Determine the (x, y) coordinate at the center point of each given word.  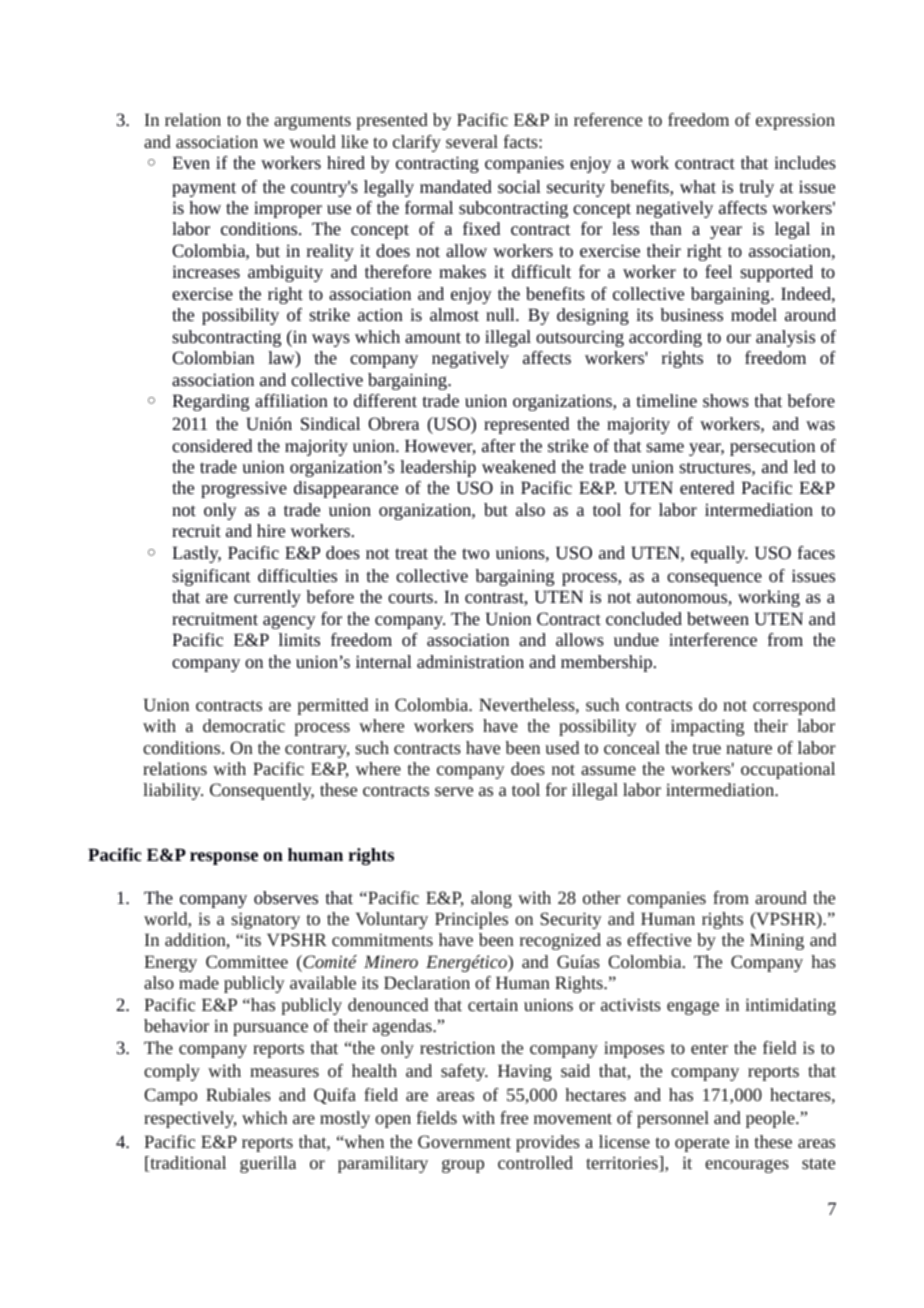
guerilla (268, 1164)
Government (464, 1141)
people (771, 1119)
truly (757, 188)
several (472, 141)
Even (191, 162)
